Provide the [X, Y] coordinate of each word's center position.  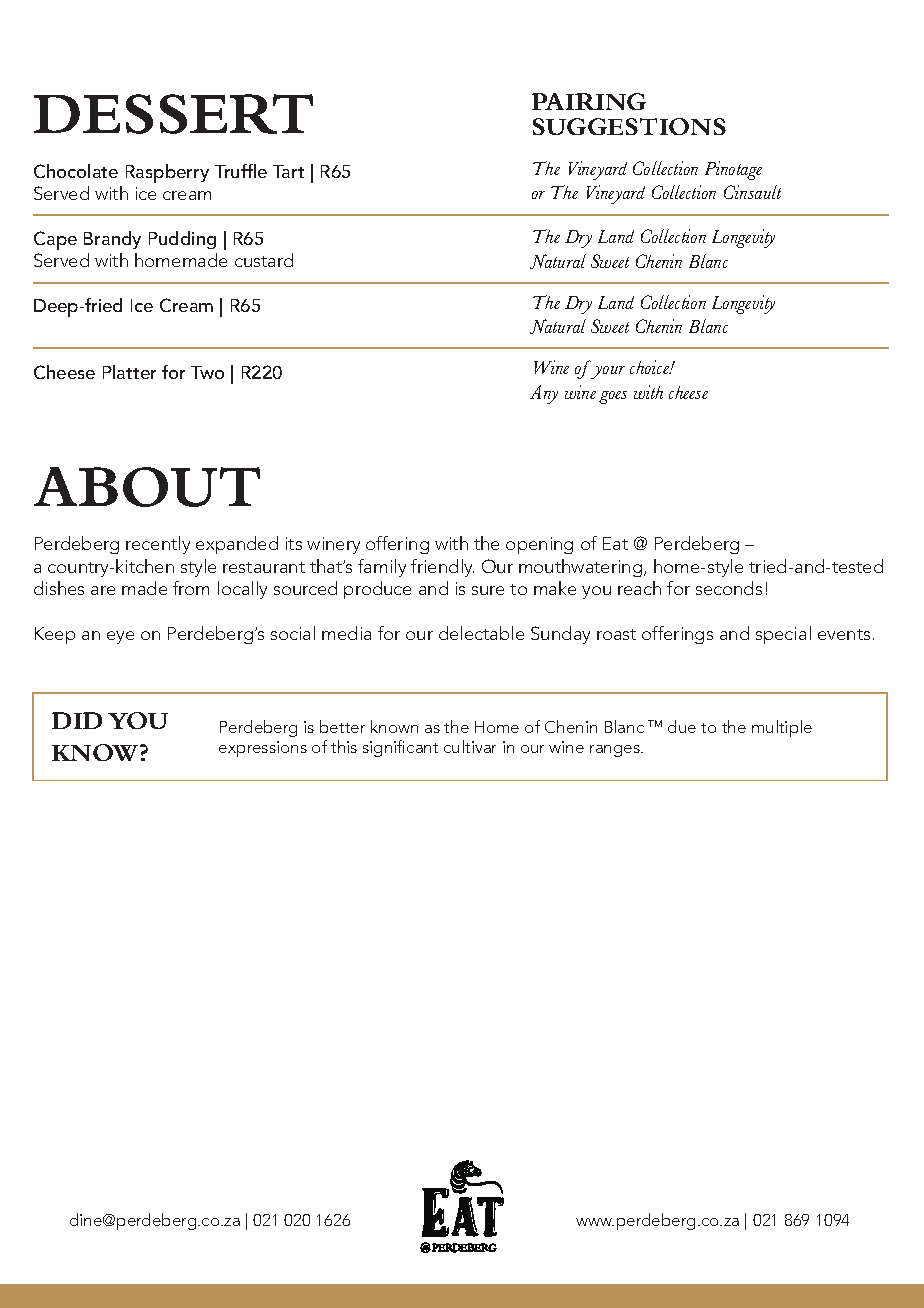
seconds [729, 588]
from [191, 588]
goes [613, 397]
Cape [55, 240]
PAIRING [589, 101]
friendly [442, 568]
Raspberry [167, 173]
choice [651, 367]
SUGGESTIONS [629, 126]
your [608, 372]
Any [544, 394]
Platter [129, 372]
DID [77, 720]
